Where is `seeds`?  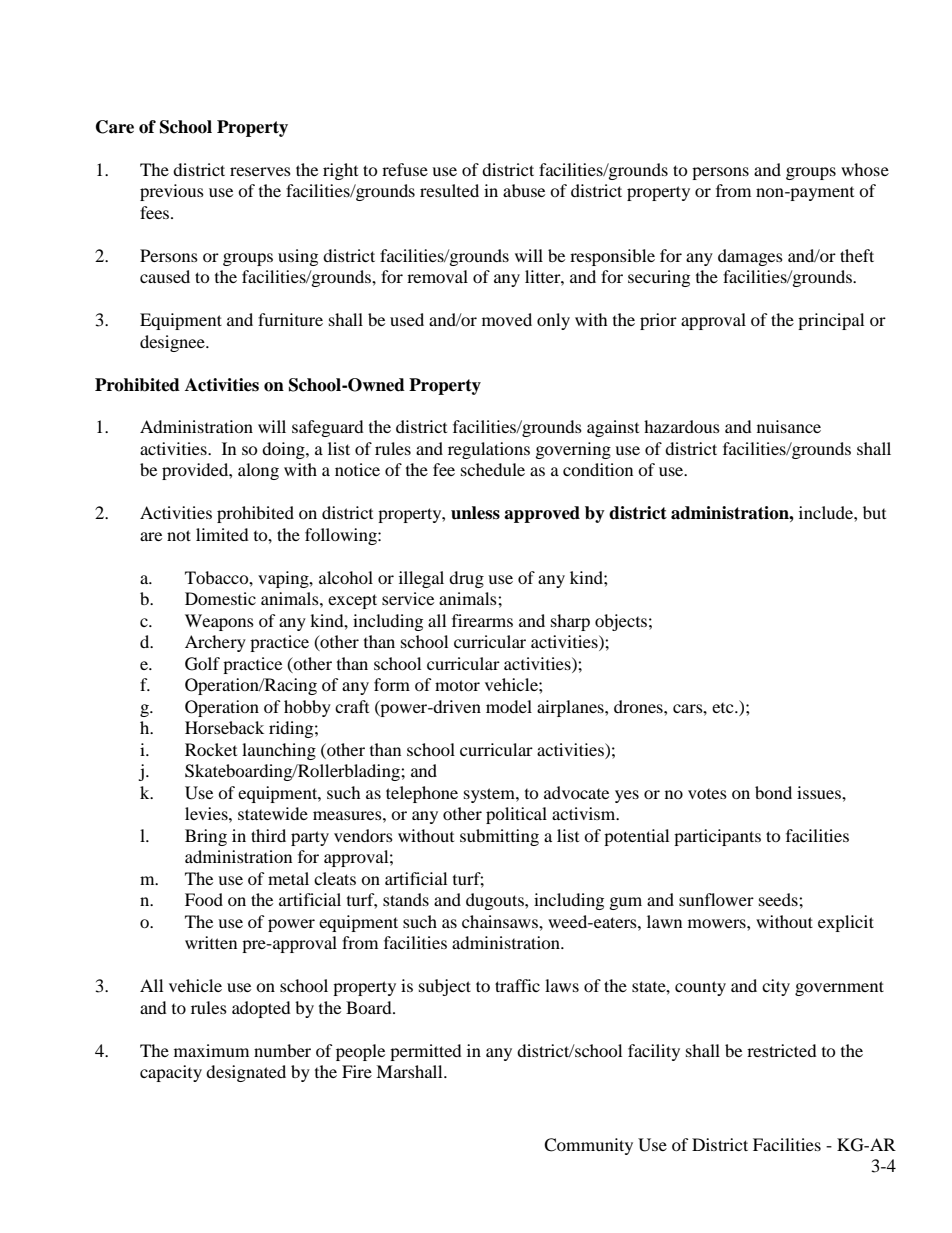
seeds is located at coordinates (779, 899).
